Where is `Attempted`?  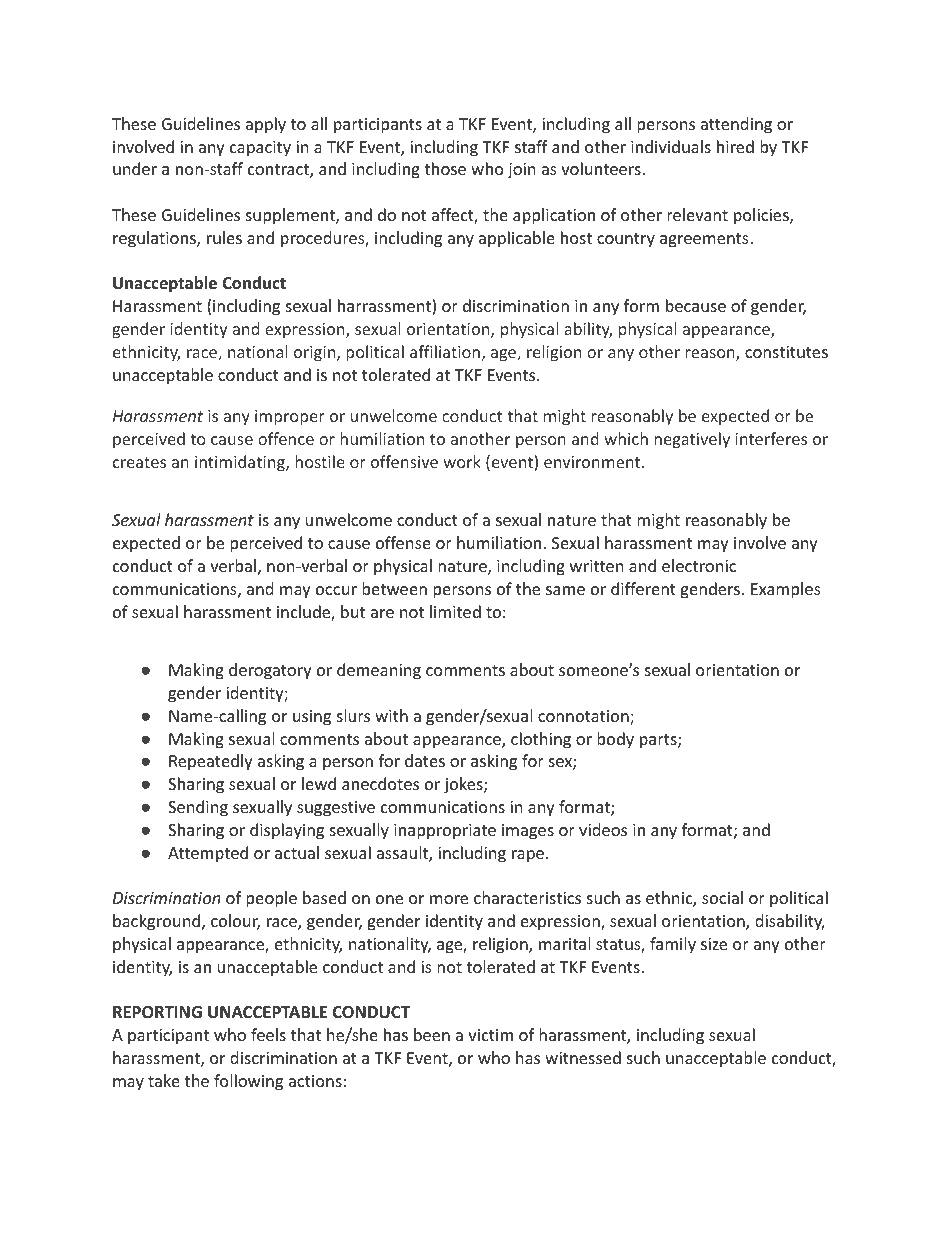 Attempted is located at coordinates (208, 854).
